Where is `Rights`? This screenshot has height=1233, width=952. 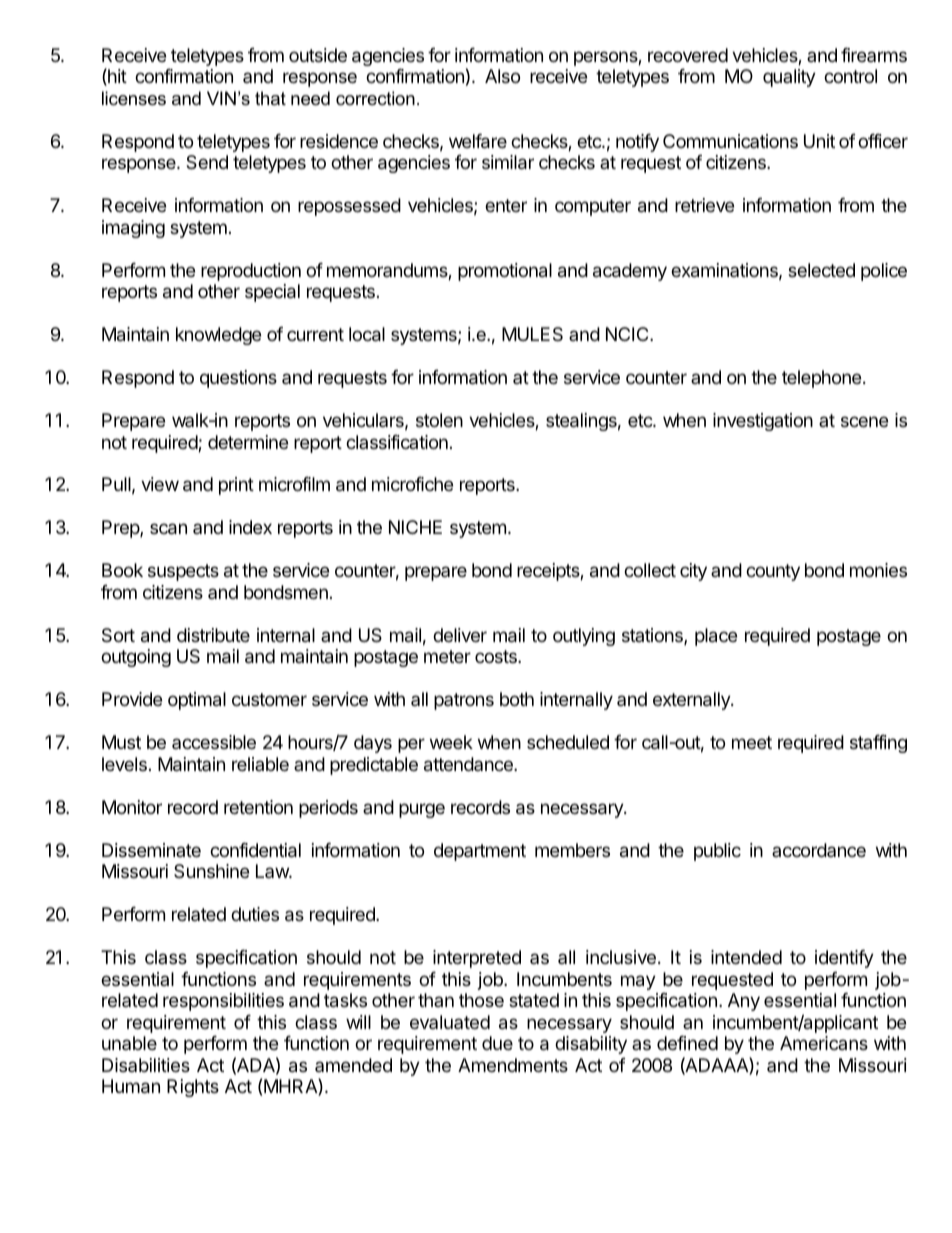 Rights is located at coordinates (193, 1088).
